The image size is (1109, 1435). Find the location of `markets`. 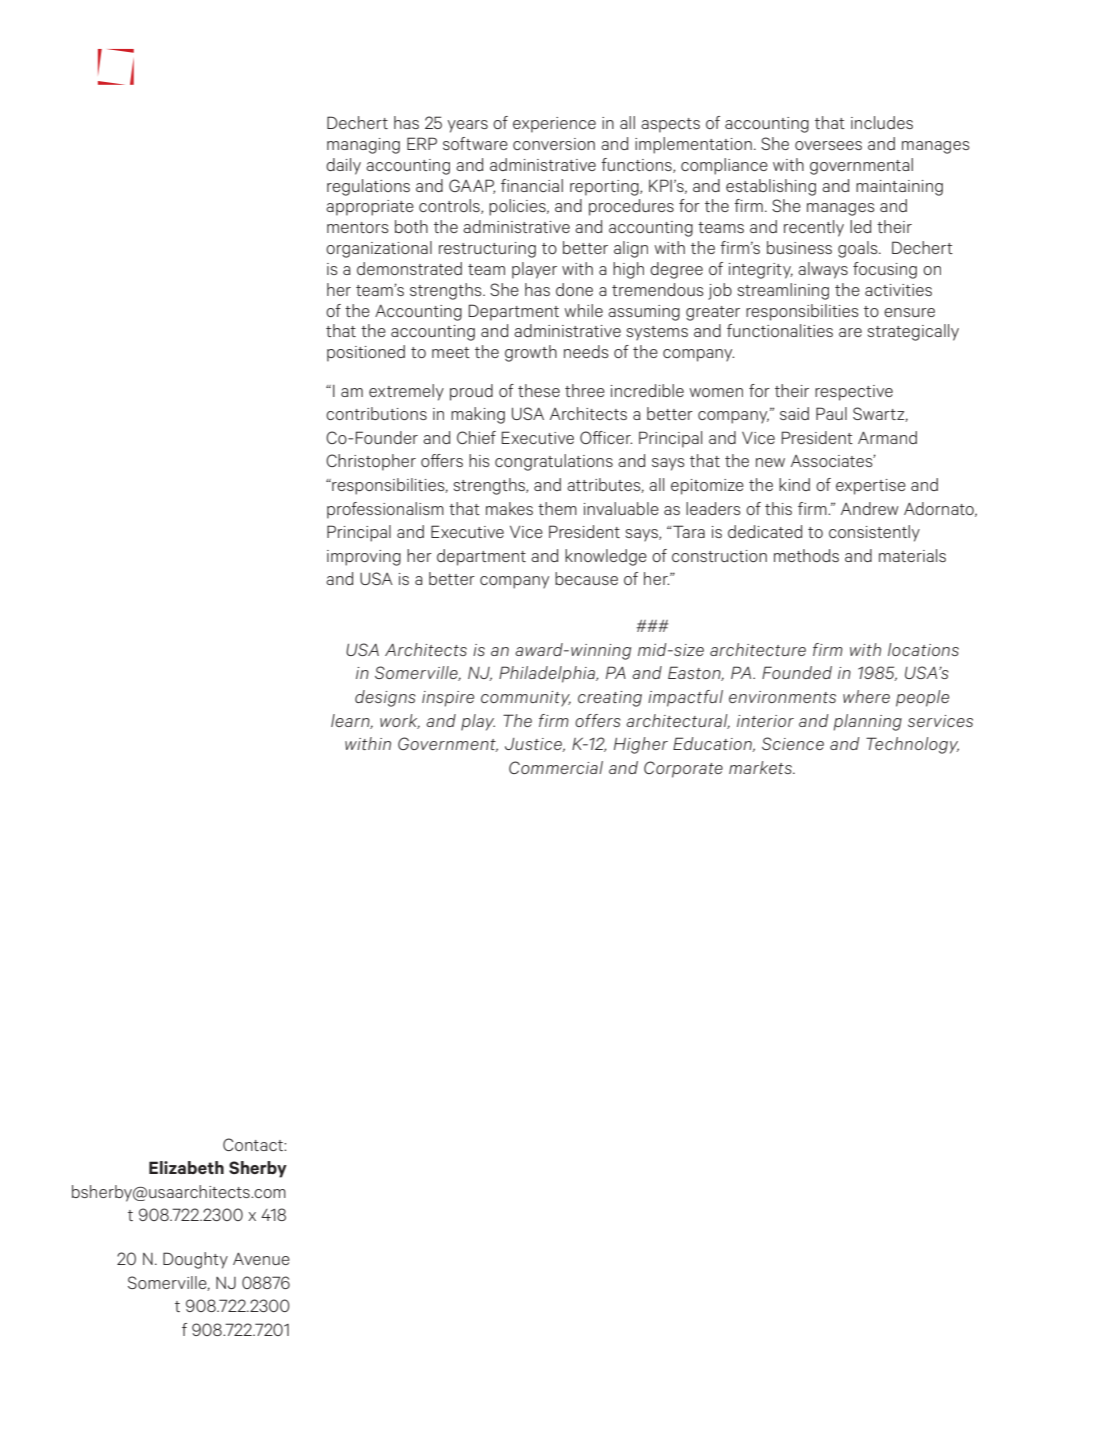

markets is located at coordinates (761, 767).
